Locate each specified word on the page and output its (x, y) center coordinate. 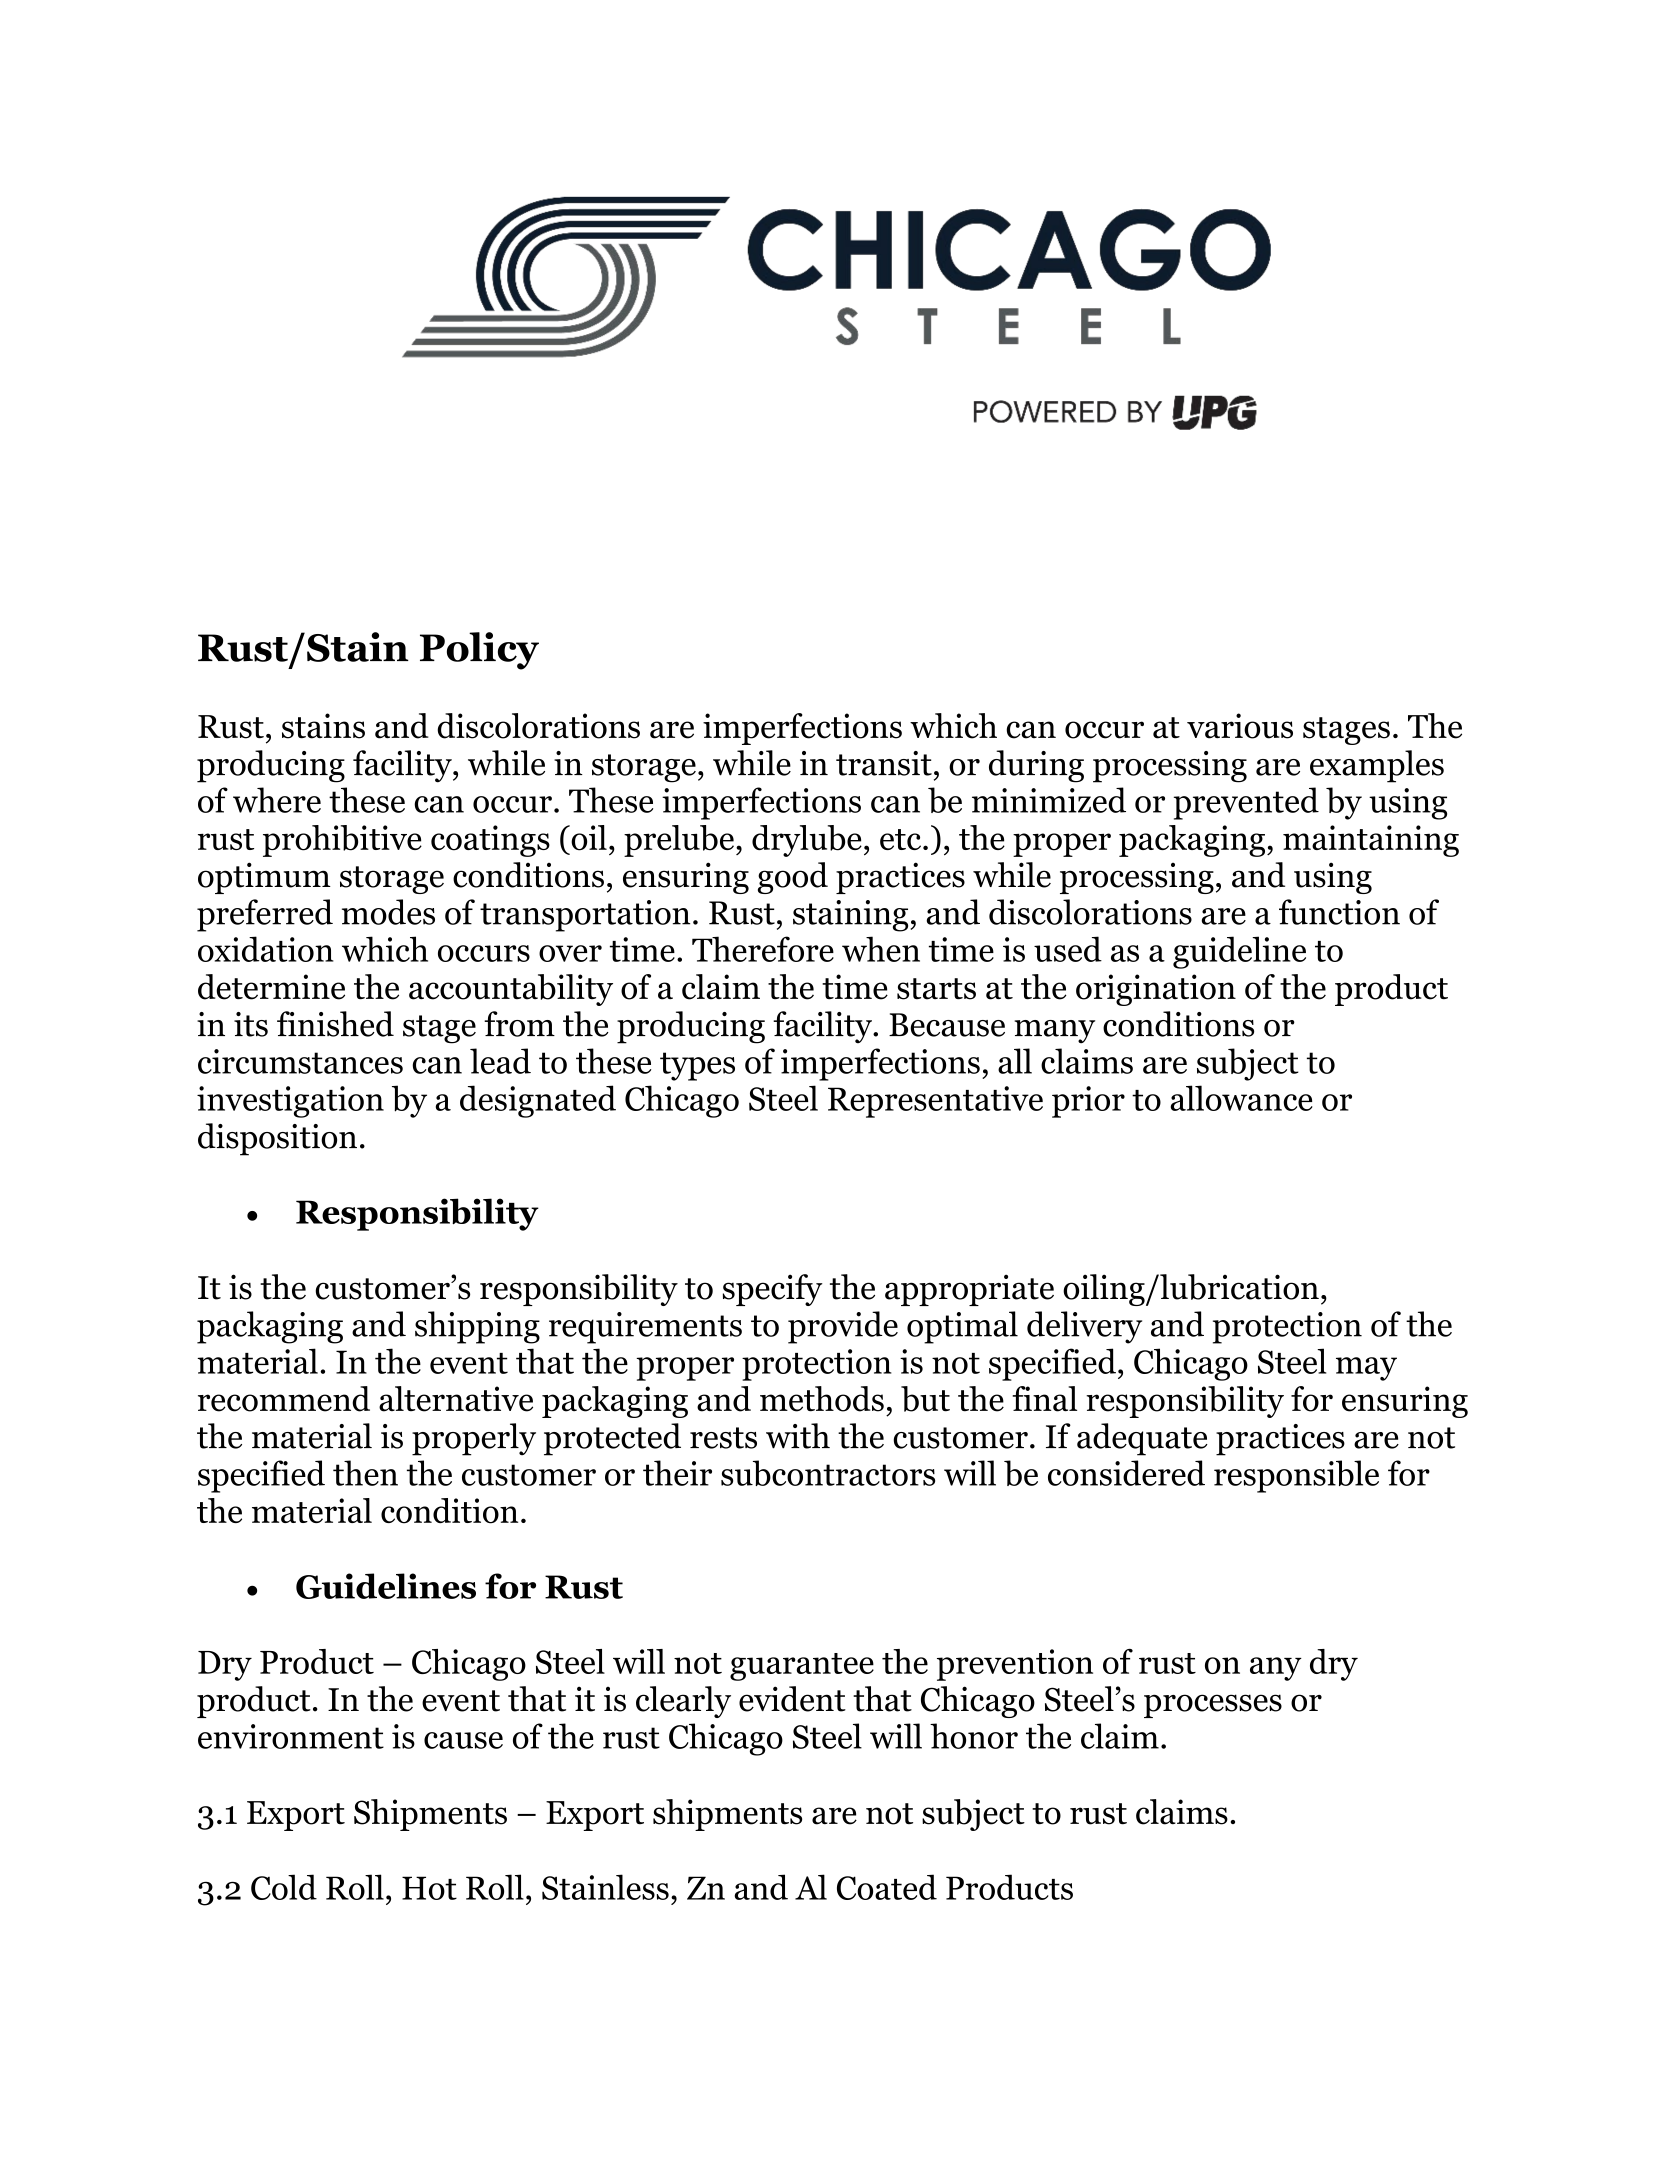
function (1339, 912)
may (1366, 1369)
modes (388, 912)
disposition (277, 1139)
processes (1213, 1706)
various (1240, 726)
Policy (479, 651)
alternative (456, 1399)
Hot (429, 1888)
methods (822, 1399)
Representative (935, 1102)
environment (291, 1736)
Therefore (763, 949)
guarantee (802, 1667)
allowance (1242, 1098)
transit (884, 763)
